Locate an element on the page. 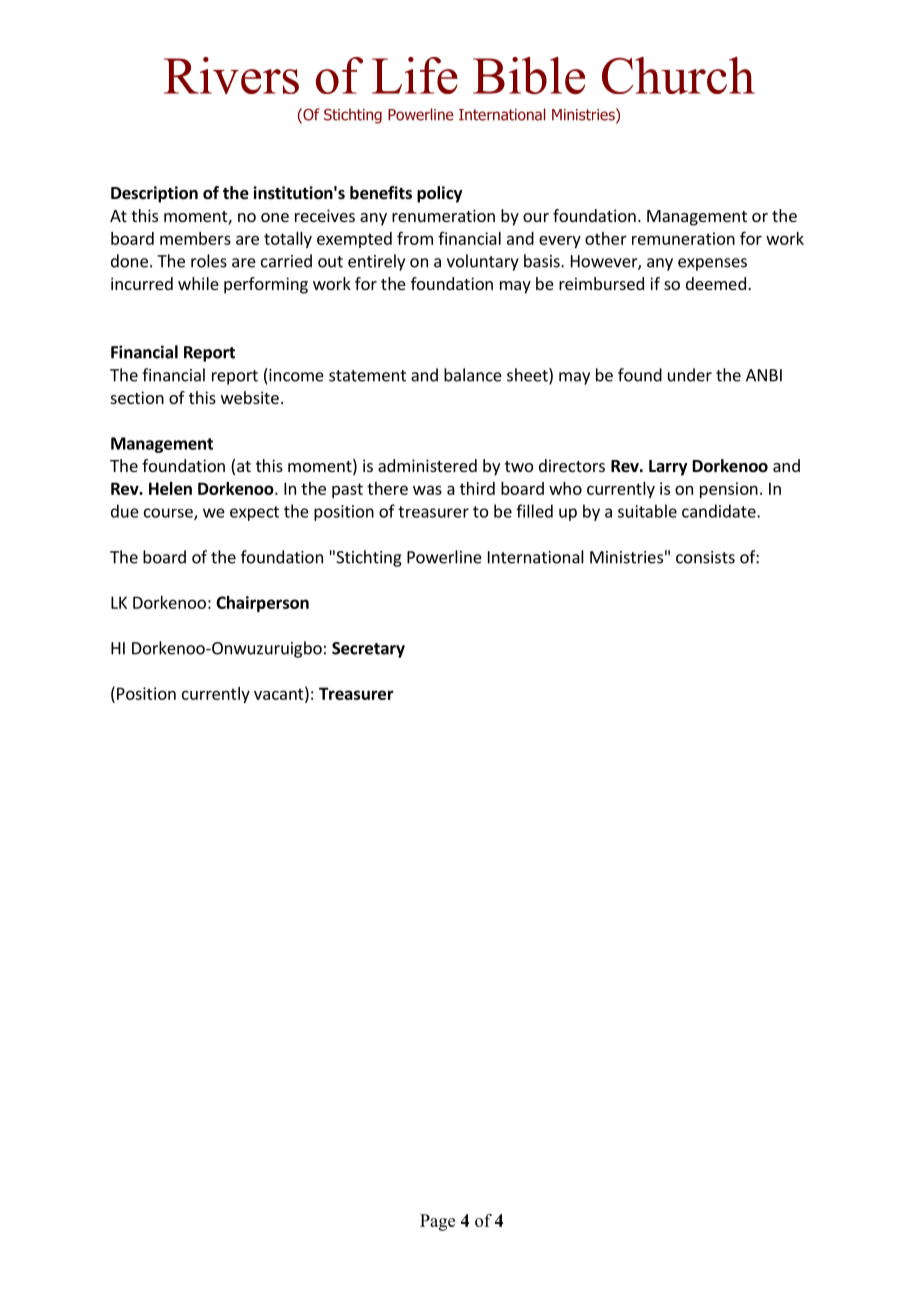 Image resolution: width=924 pixels, height=1308 pixels. consists is located at coordinates (705, 557).
